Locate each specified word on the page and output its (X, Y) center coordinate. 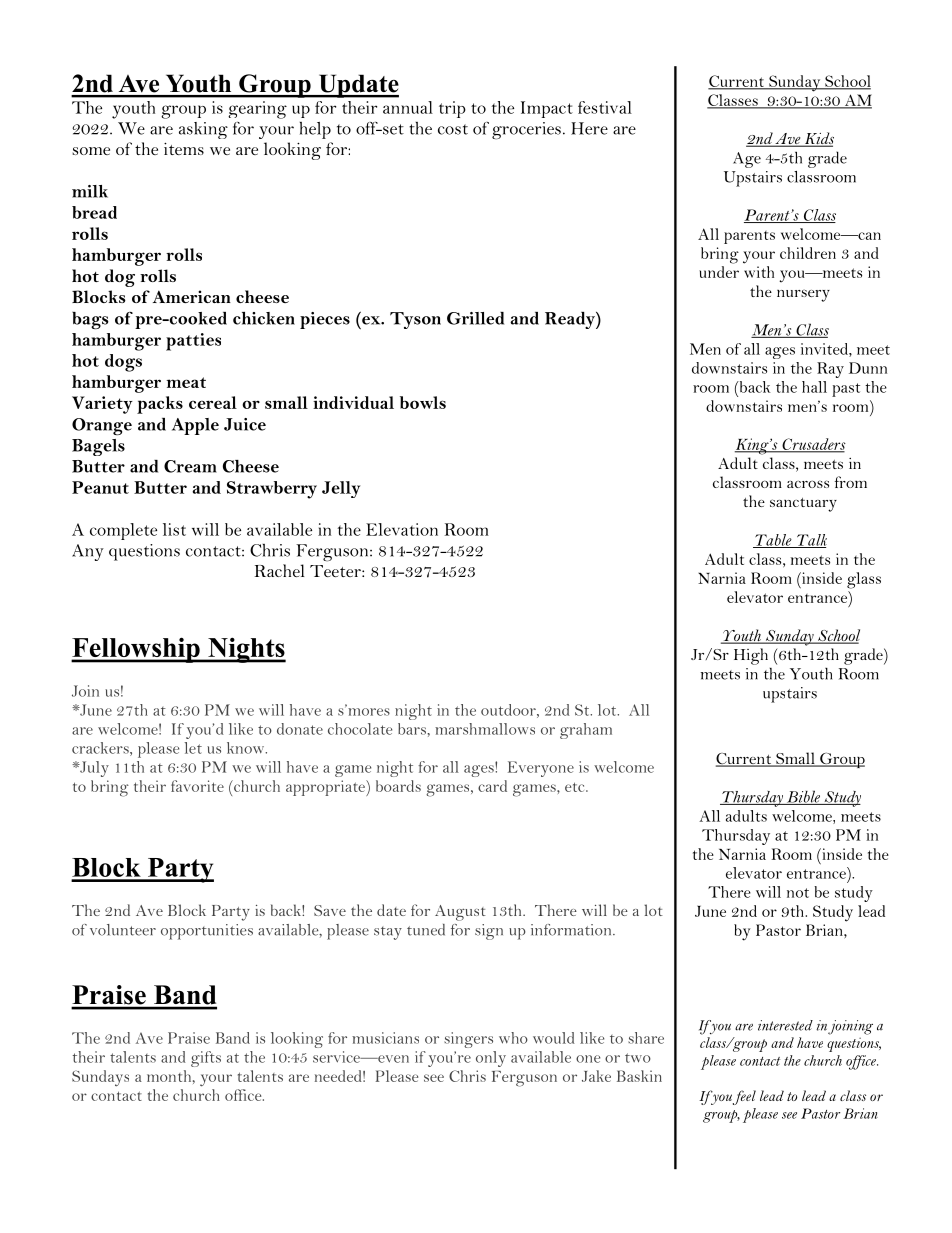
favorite (197, 786)
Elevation (402, 529)
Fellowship (136, 650)
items (184, 148)
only (491, 1059)
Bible (803, 797)
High (751, 656)
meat (186, 382)
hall (814, 387)
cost (453, 129)
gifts (206, 1059)
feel (744, 1097)
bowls (423, 402)
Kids (818, 139)
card (492, 786)
